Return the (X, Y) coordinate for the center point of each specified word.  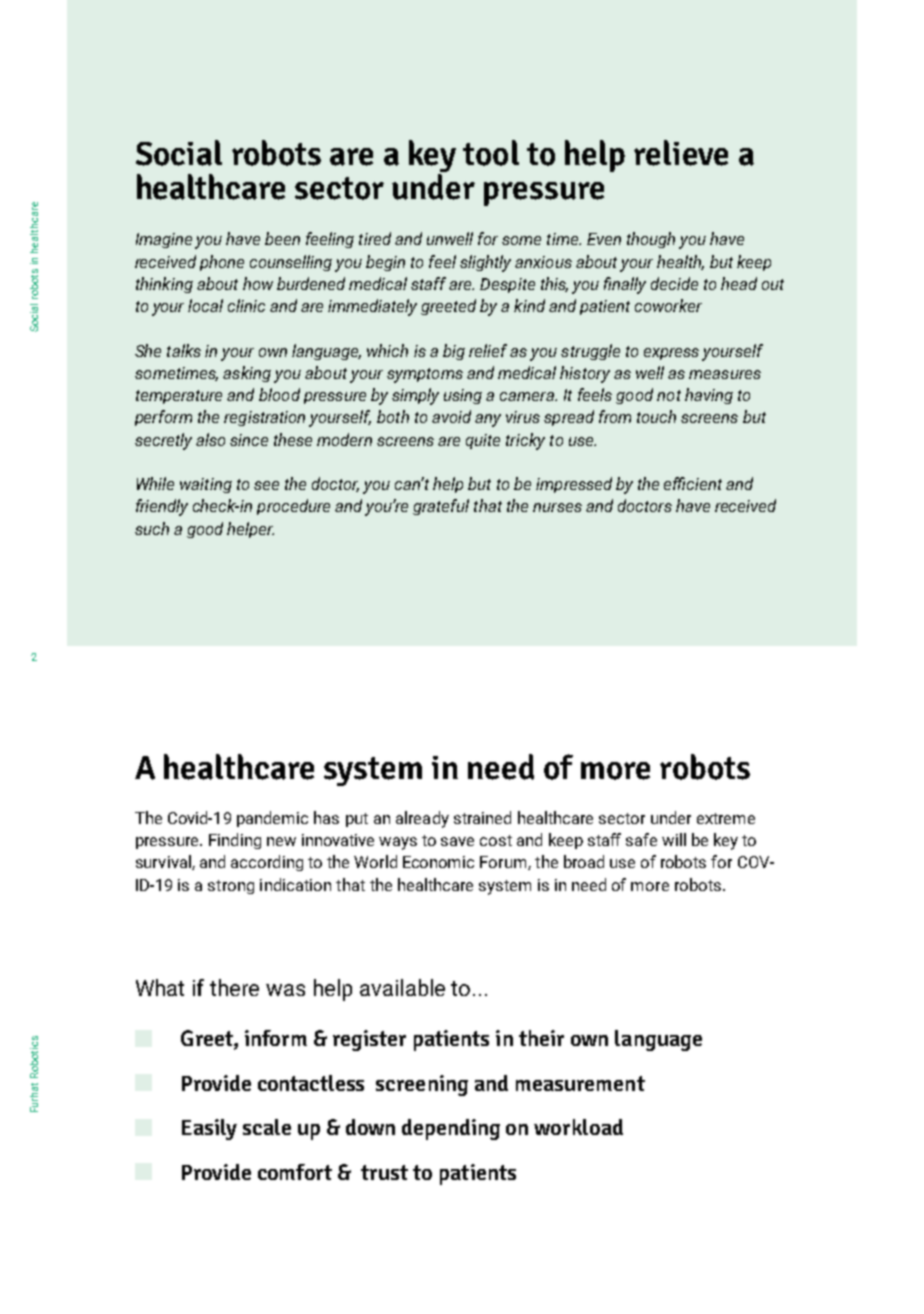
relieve (681, 153)
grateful (441, 507)
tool (491, 153)
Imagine (164, 240)
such (152, 528)
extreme (726, 818)
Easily (209, 1129)
